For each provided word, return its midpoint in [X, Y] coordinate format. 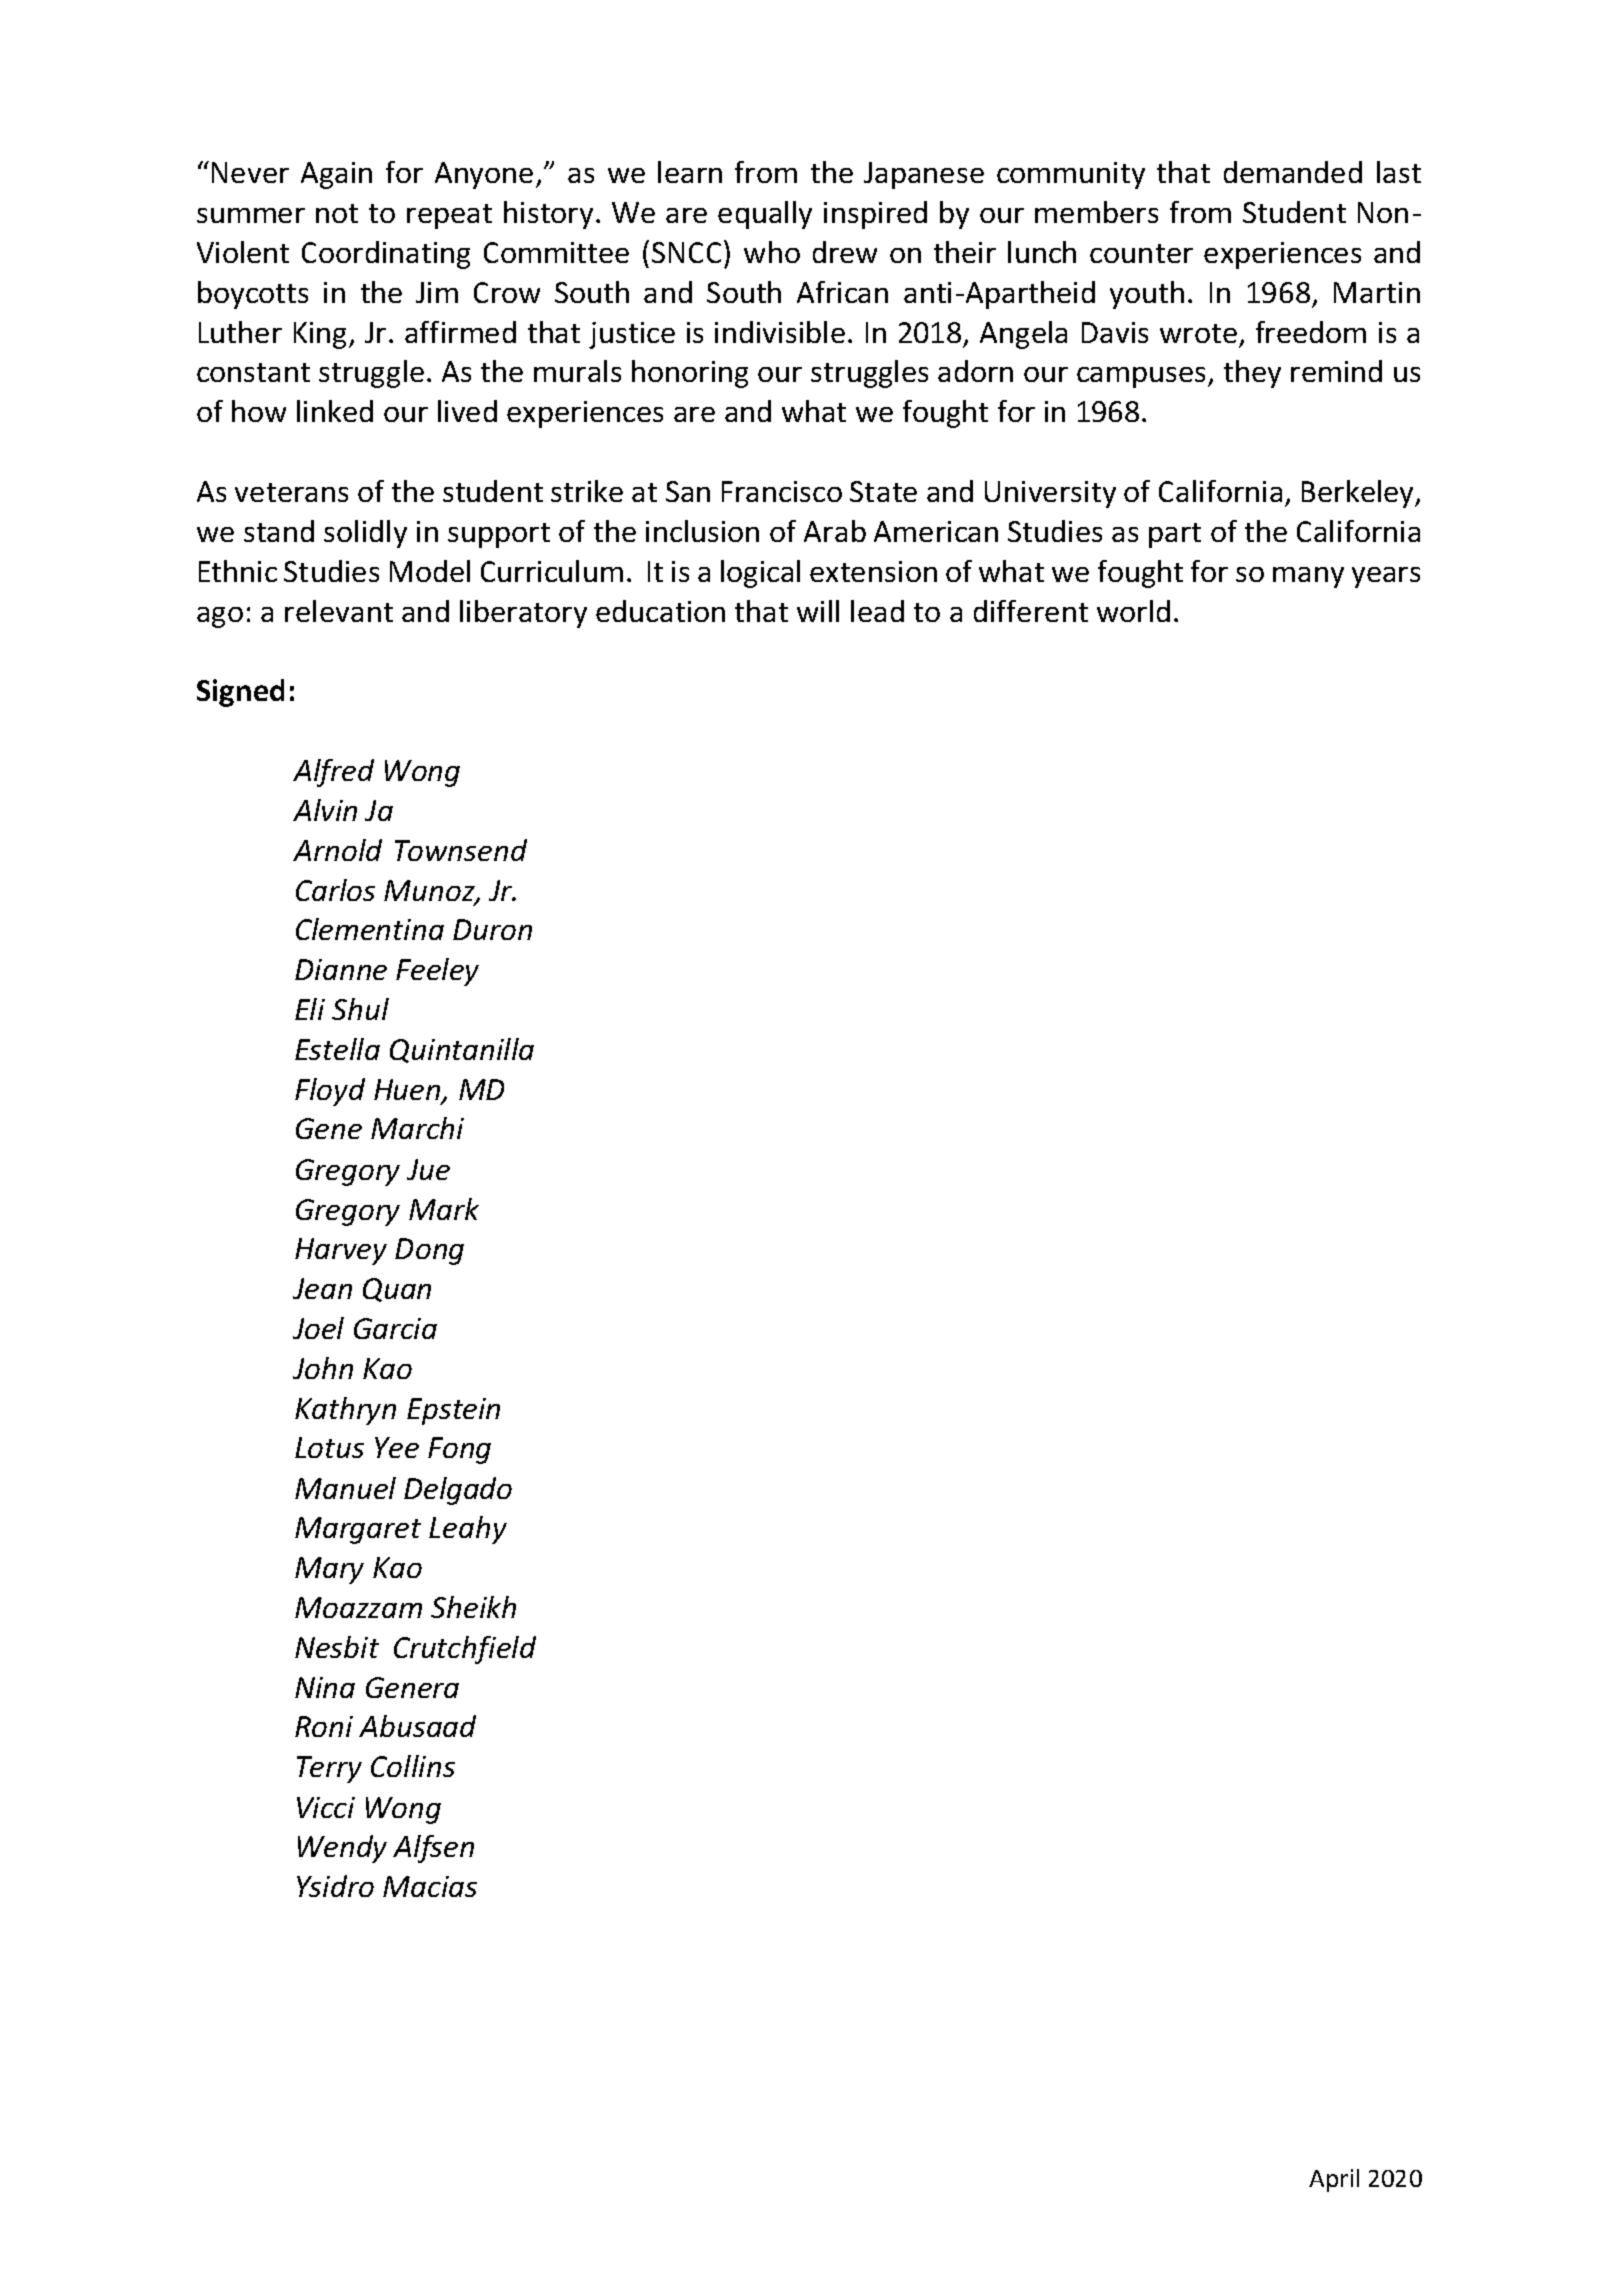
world [1133, 611]
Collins [413, 1766]
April [1334, 2180]
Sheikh [473, 1607]
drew [845, 252]
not [337, 213]
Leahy [468, 1530]
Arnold [337, 850]
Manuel [345, 1488]
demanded [1293, 172]
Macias [430, 1886]
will [818, 611]
